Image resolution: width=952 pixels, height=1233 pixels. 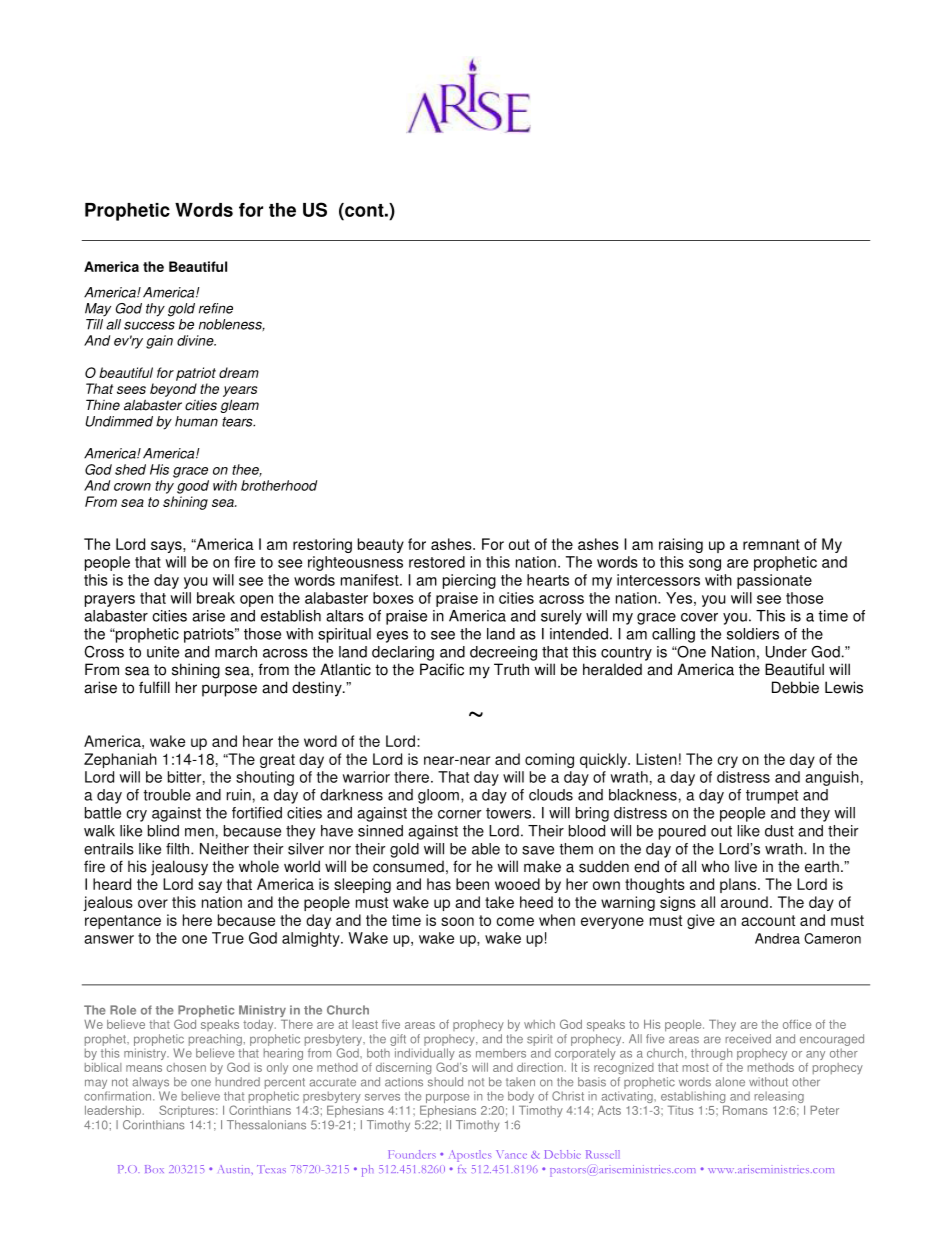 What do you see at coordinates (120, 760) in the screenshot?
I see `Zephaniah` at bounding box center [120, 760].
